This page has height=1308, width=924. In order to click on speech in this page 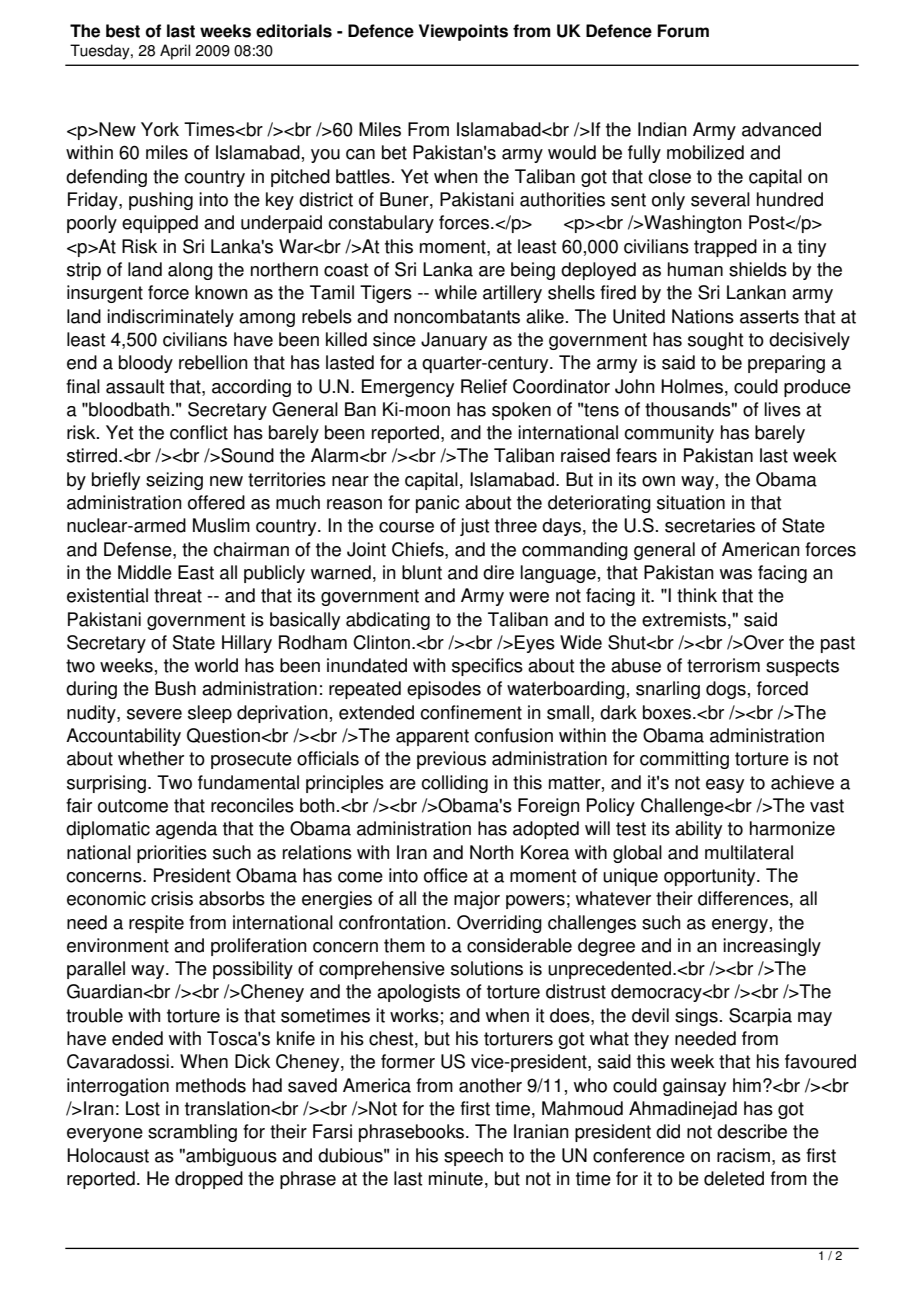, I will do `click(473, 1157)`.
